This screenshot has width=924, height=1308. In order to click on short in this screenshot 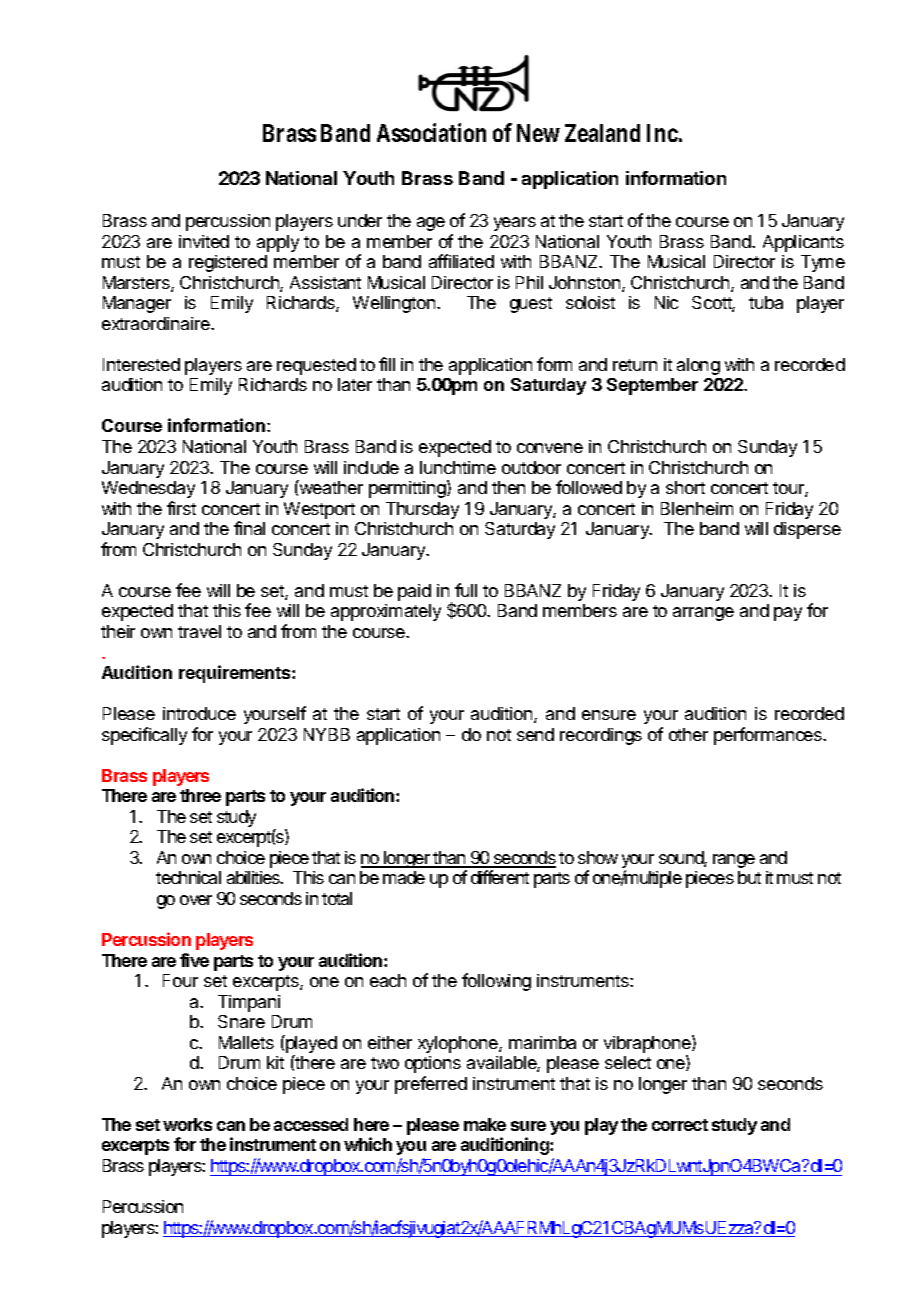, I will do `click(685, 487)`.
